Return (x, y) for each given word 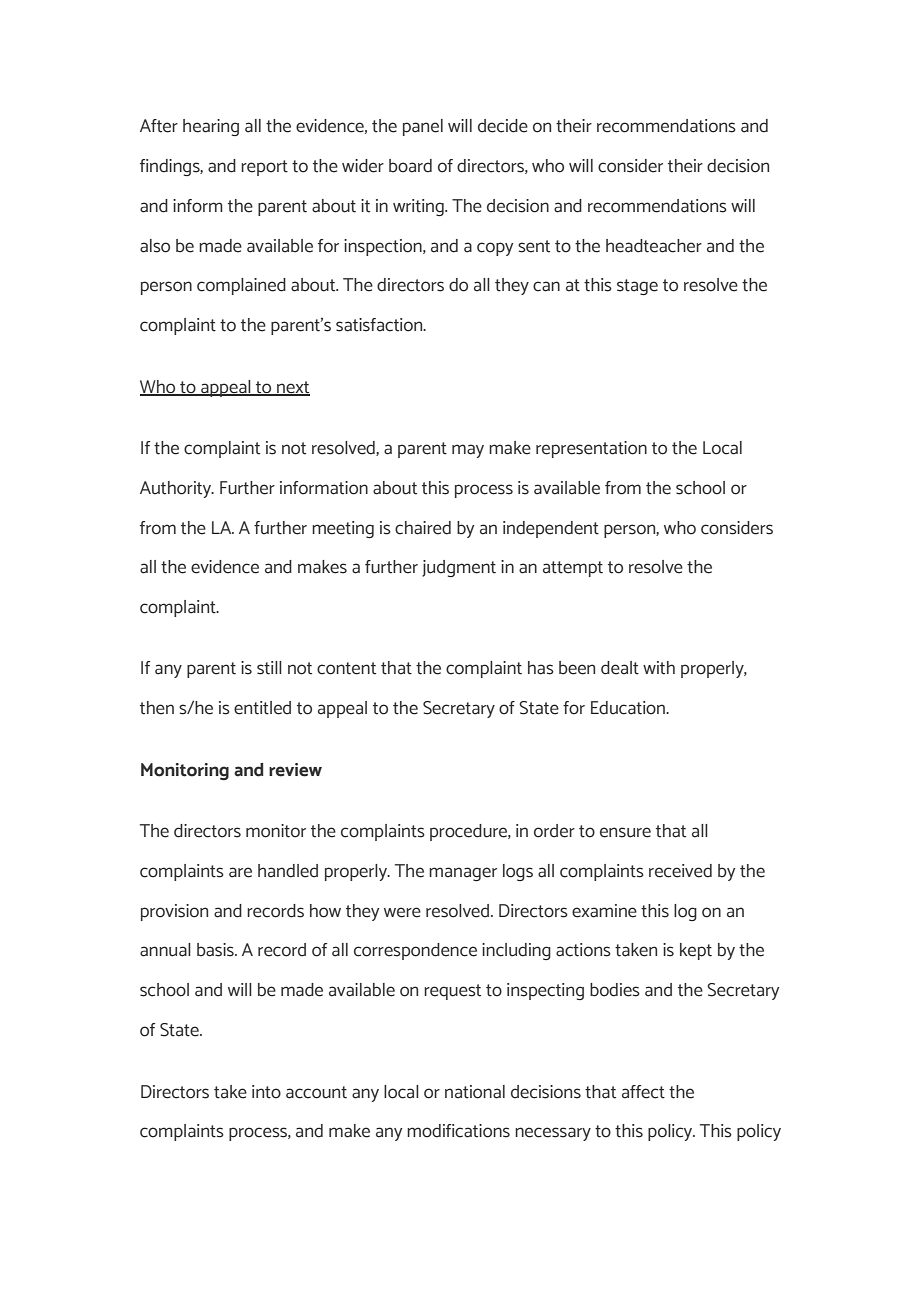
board (410, 166)
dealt (620, 668)
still (269, 668)
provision (174, 912)
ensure (625, 832)
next (292, 388)
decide (503, 126)
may (468, 451)
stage (637, 287)
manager (463, 874)
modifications (458, 1131)
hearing (211, 127)
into (266, 1092)
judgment (459, 568)
